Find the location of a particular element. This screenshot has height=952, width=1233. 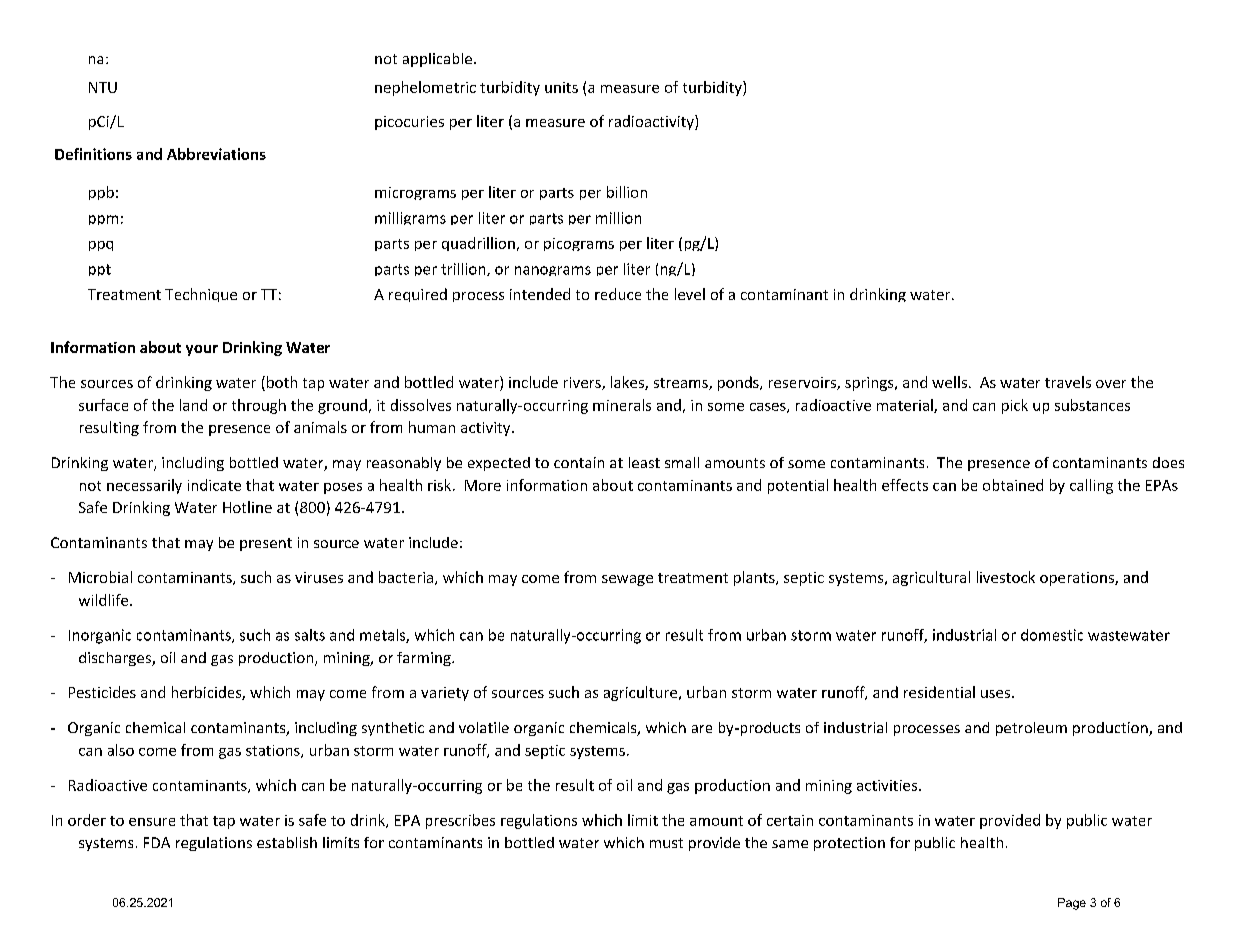

Page is located at coordinates (1072, 904).
